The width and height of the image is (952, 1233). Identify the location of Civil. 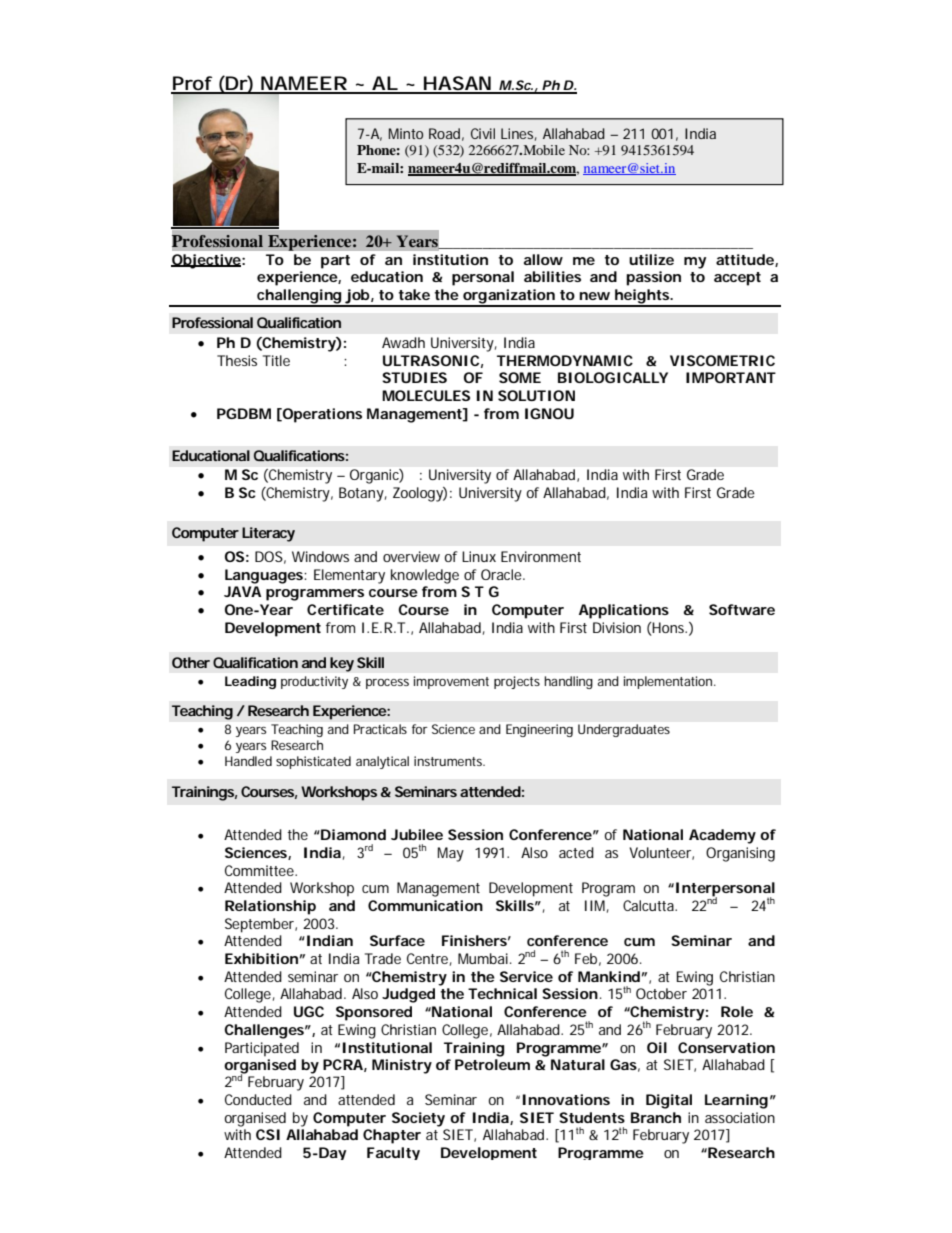
(483, 133).
